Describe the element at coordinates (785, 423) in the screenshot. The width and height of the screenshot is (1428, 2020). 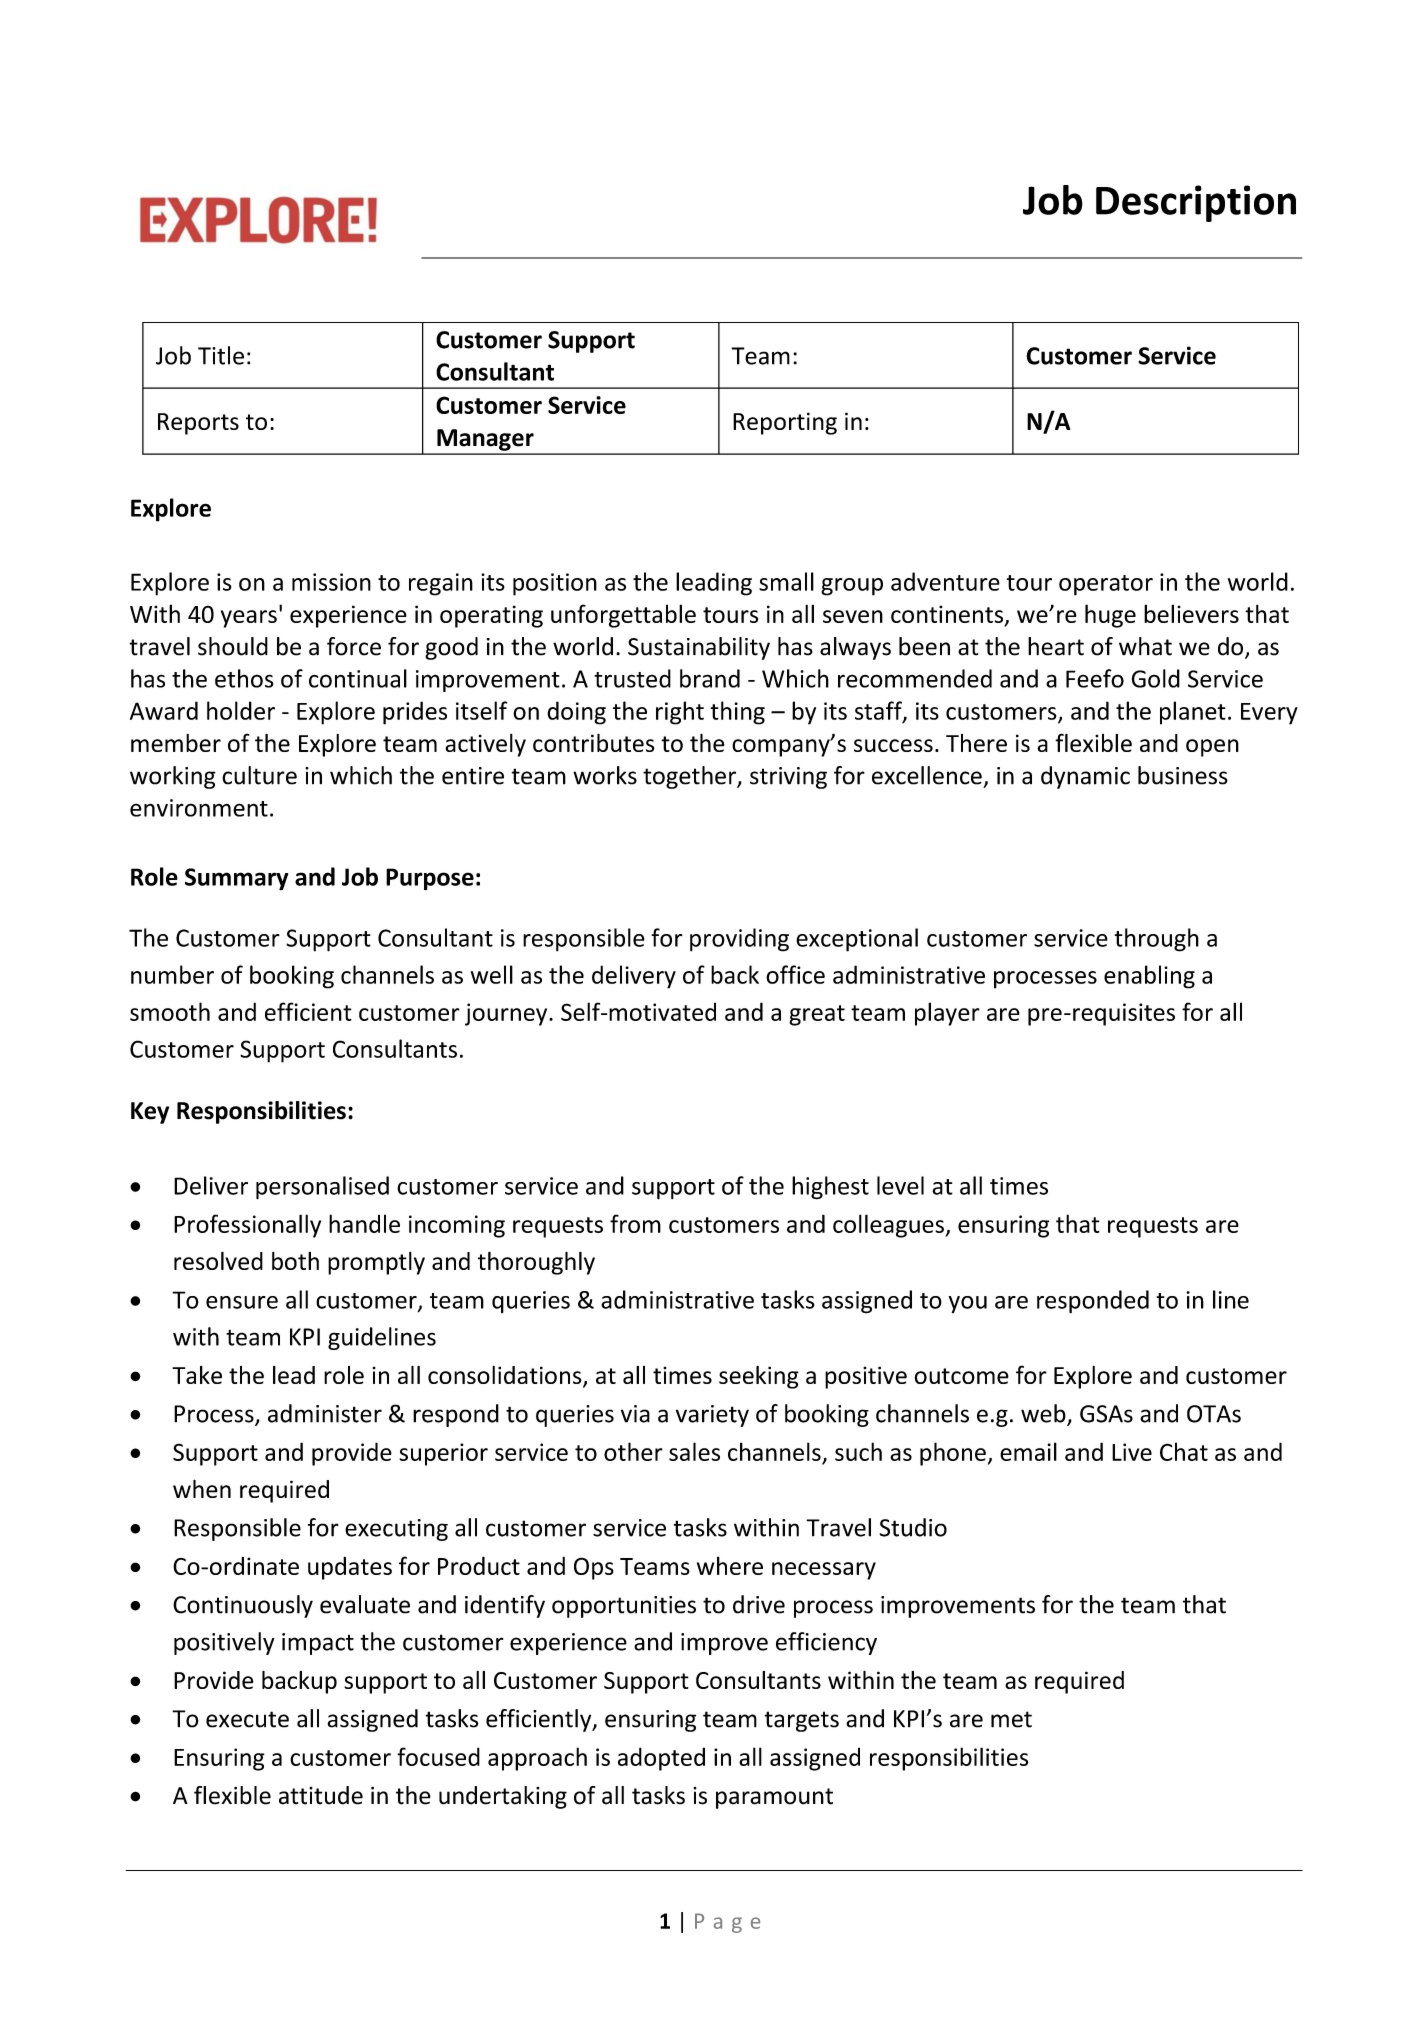
I see `Reporting` at that location.
